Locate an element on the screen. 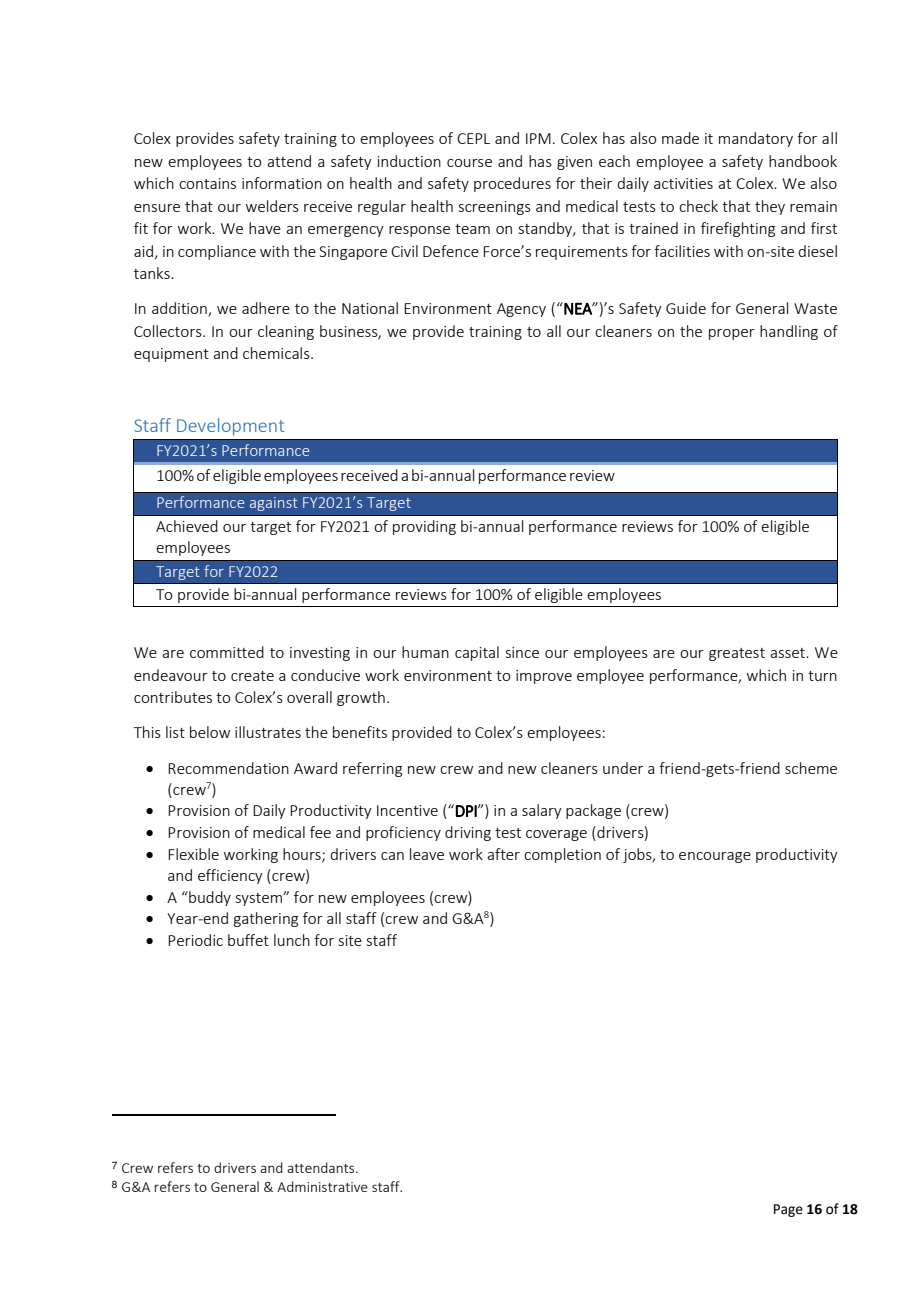 The width and height of the screenshot is (924, 1308). proper is located at coordinates (732, 334).
